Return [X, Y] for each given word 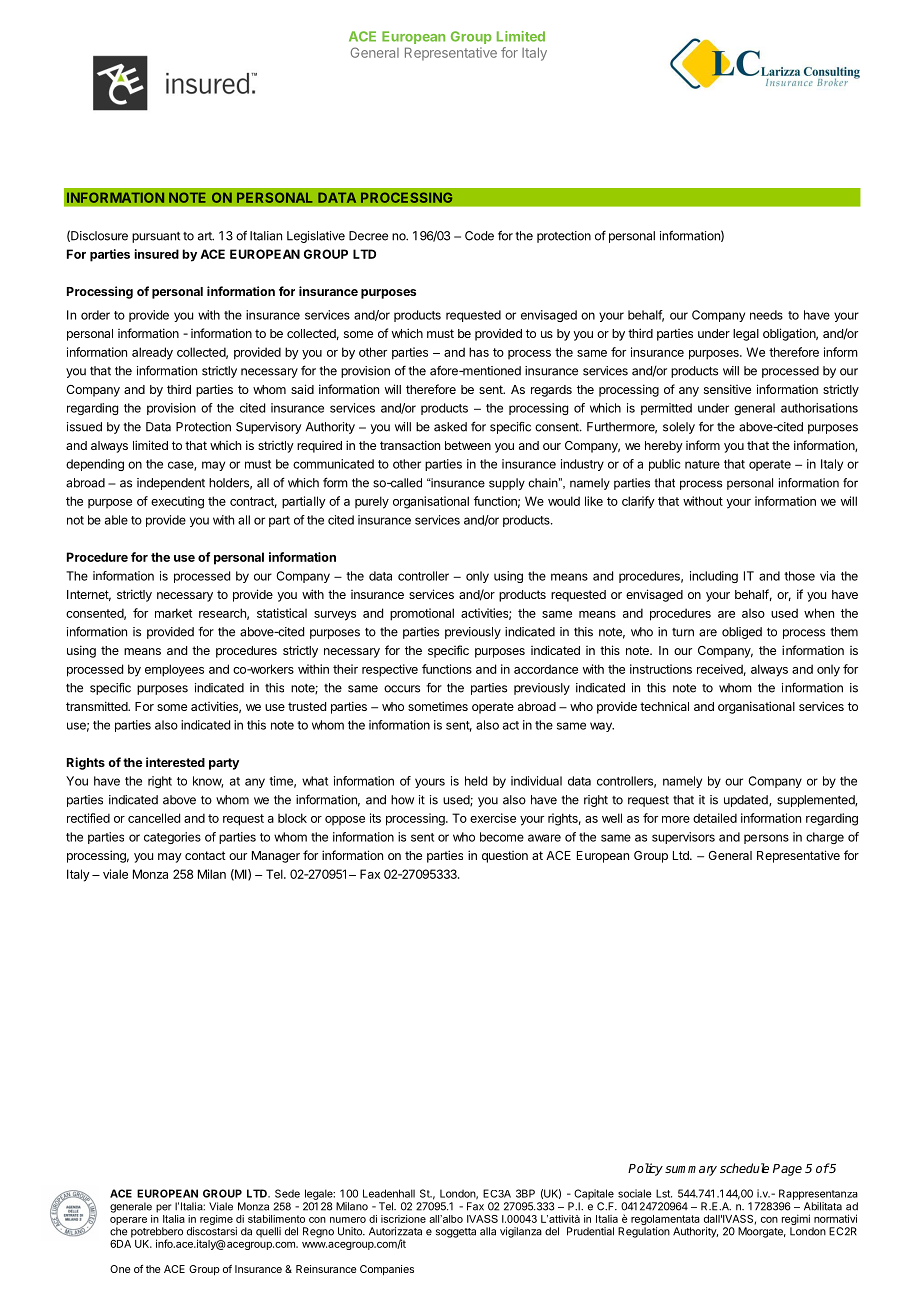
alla [488, 1231]
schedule [744, 1168]
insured [156, 254]
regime [216, 1220]
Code [479, 236]
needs [766, 315]
